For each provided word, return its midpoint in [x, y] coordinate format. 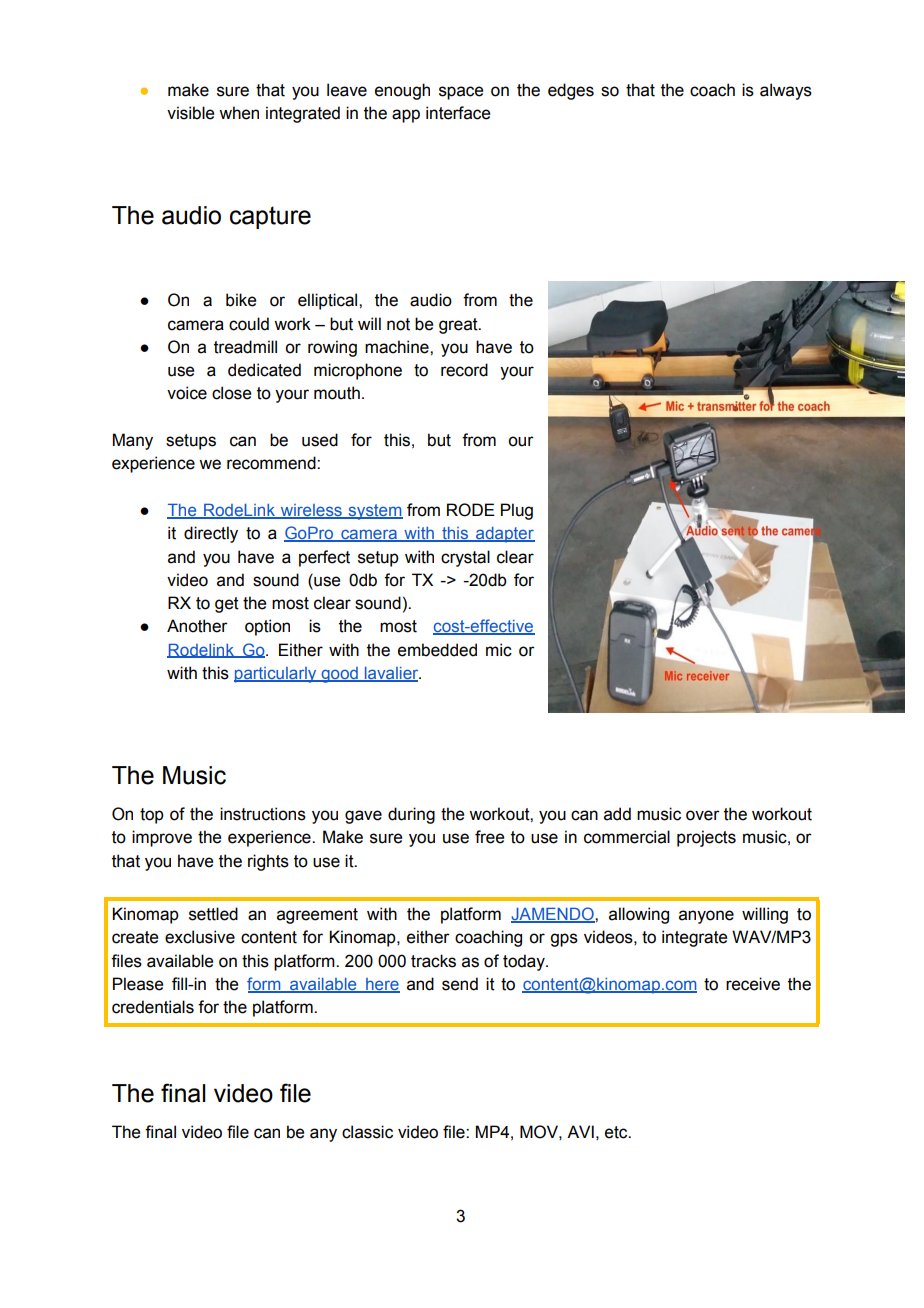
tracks [433, 961]
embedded [437, 650]
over [703, 815]
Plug [517, 511]
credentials [153, 1007]
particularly [276, 675]
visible [190, 113]
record [464, 370]
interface [458, 113]
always [786, 91]
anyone [706, 917]
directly [211, 534]
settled [213, 914]
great [459, 326]
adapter [504, 535]
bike [241, 300]
